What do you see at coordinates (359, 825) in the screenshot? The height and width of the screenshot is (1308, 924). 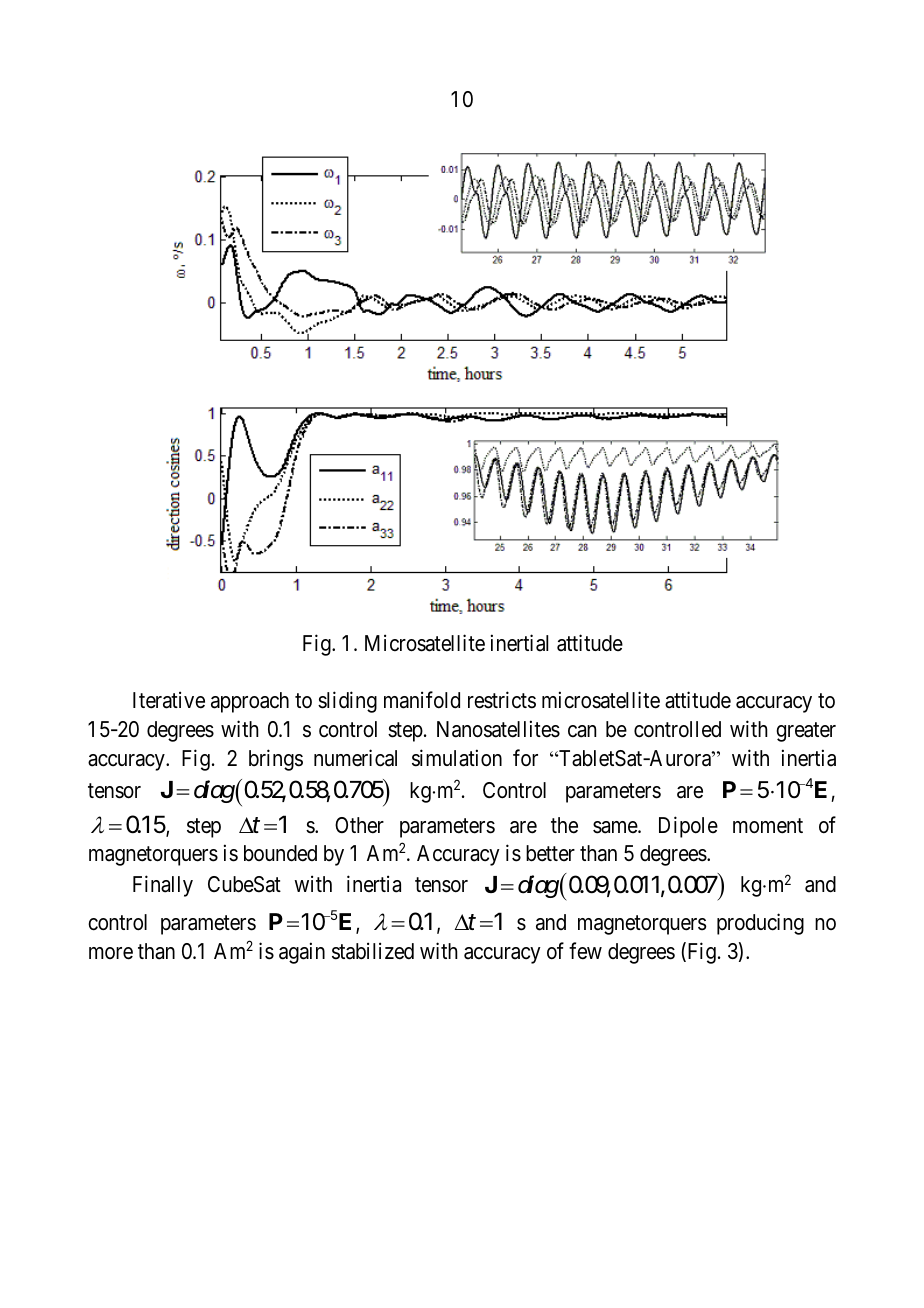 I see `Other` at bounding box center [359, 825].
